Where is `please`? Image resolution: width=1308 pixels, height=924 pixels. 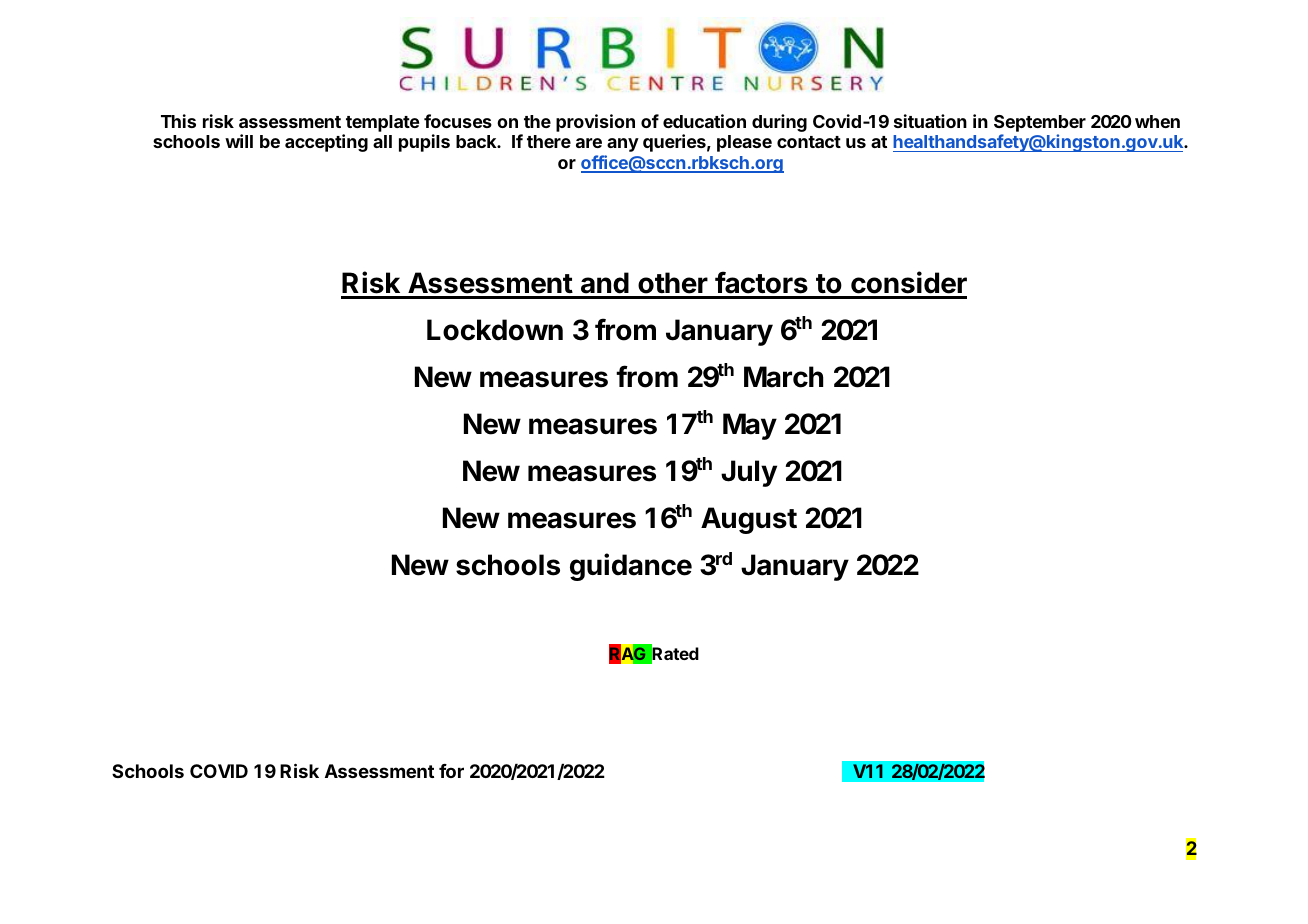 please is located at coordinates (744, 143).
